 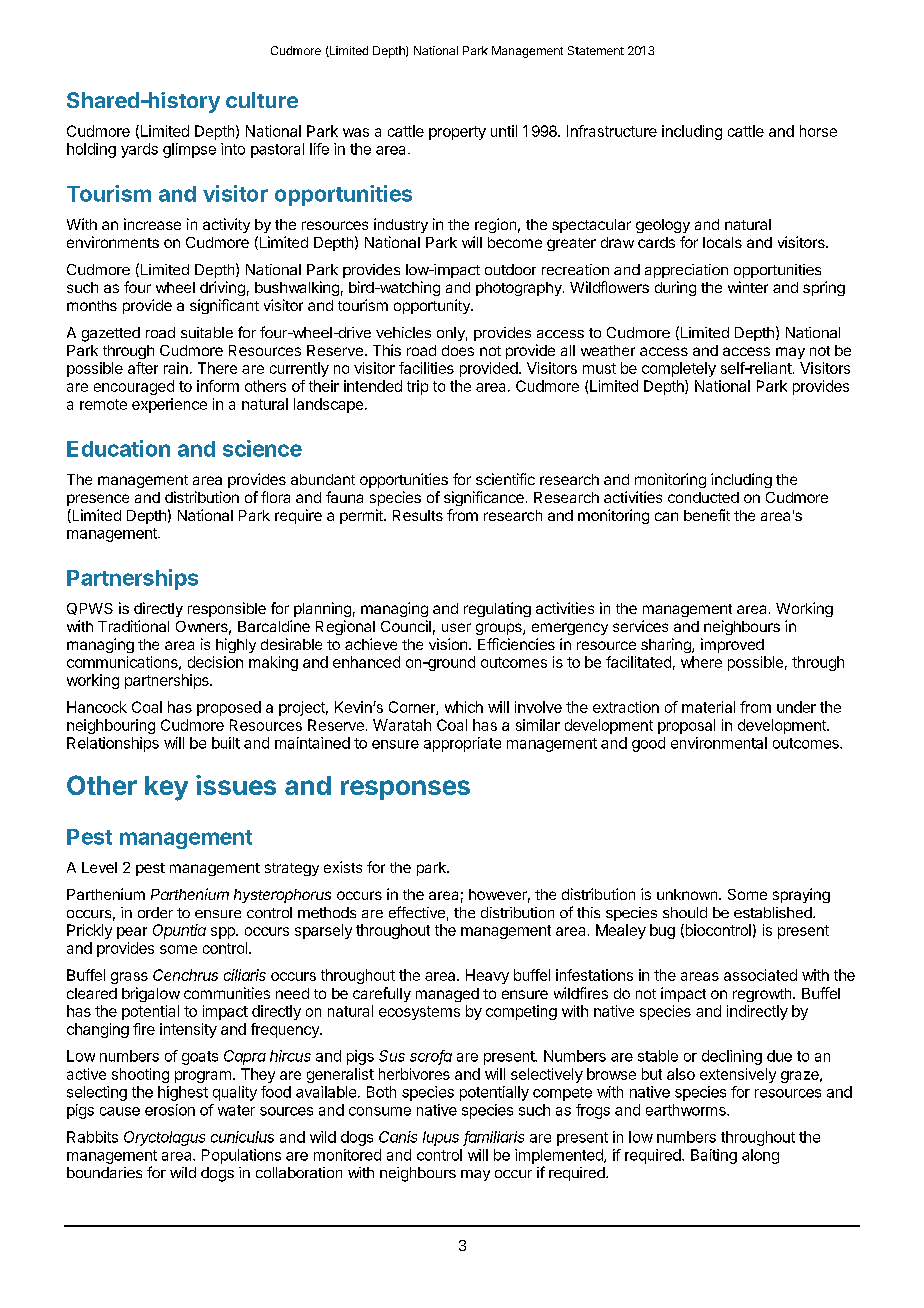 I want to click on lupus, so click(x=441, y=1138).
